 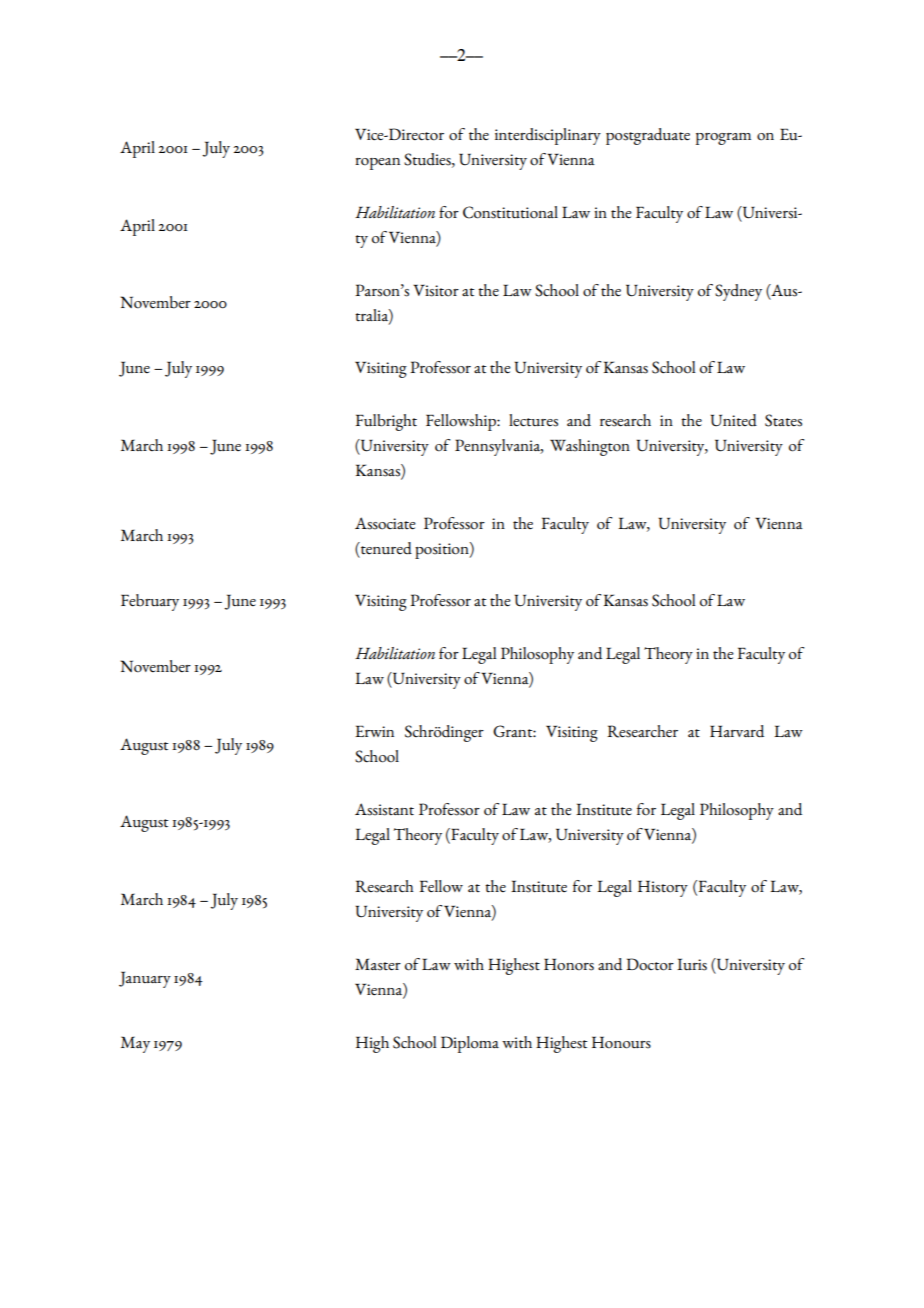 I want to click on lectures, so click(x=533, y=420).
